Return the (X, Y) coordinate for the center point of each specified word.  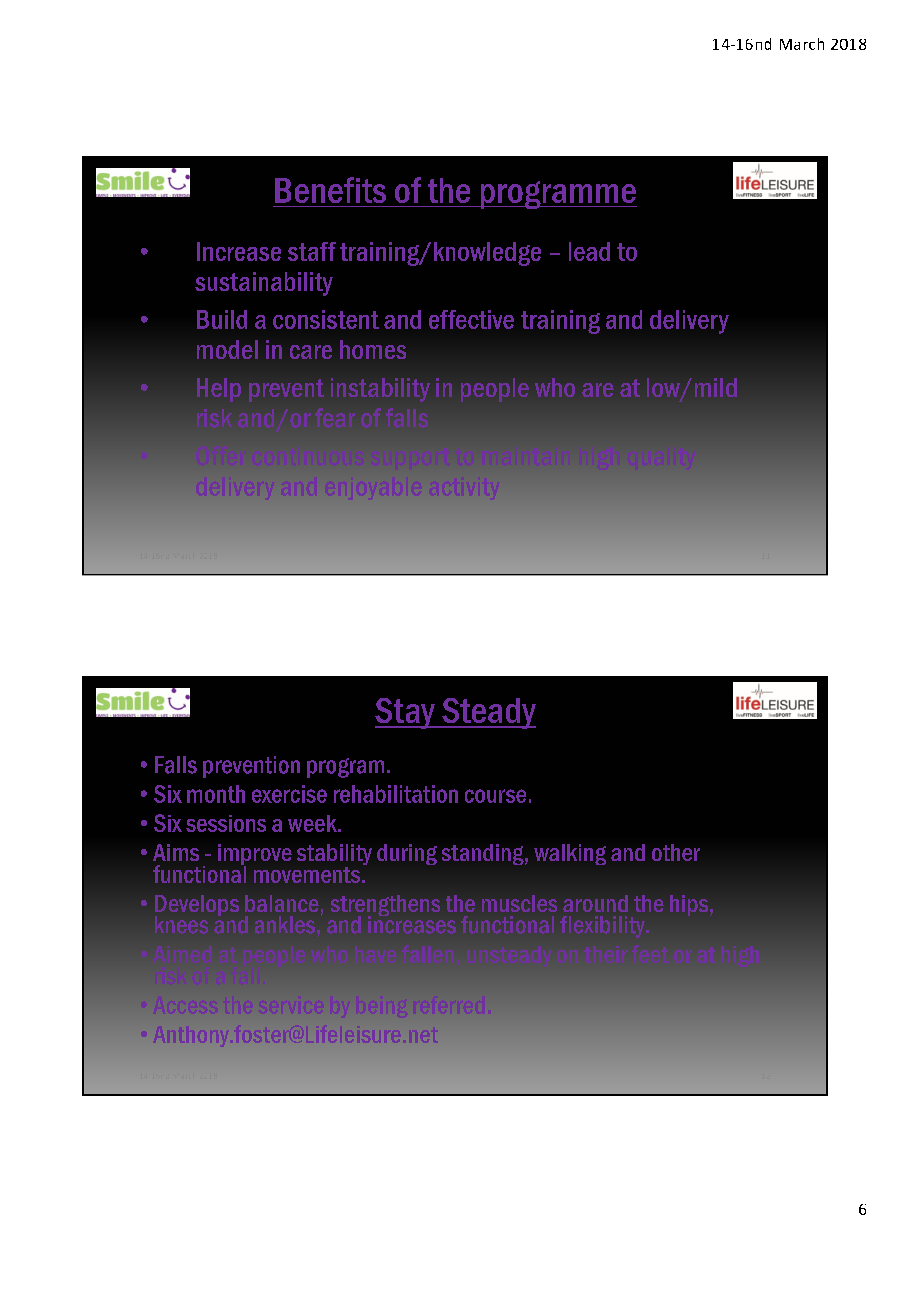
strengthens (385, 907)
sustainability (264, 284)
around (595, 903)
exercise (289, 794)
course (495, 796)
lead (589, 251)
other (676, 852)
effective (471, 319)
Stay (406, 713)
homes (373, 349)
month (216, 794)
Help (219, 390)
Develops (197, 907)
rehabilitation (396, 794)
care (311, 352)
